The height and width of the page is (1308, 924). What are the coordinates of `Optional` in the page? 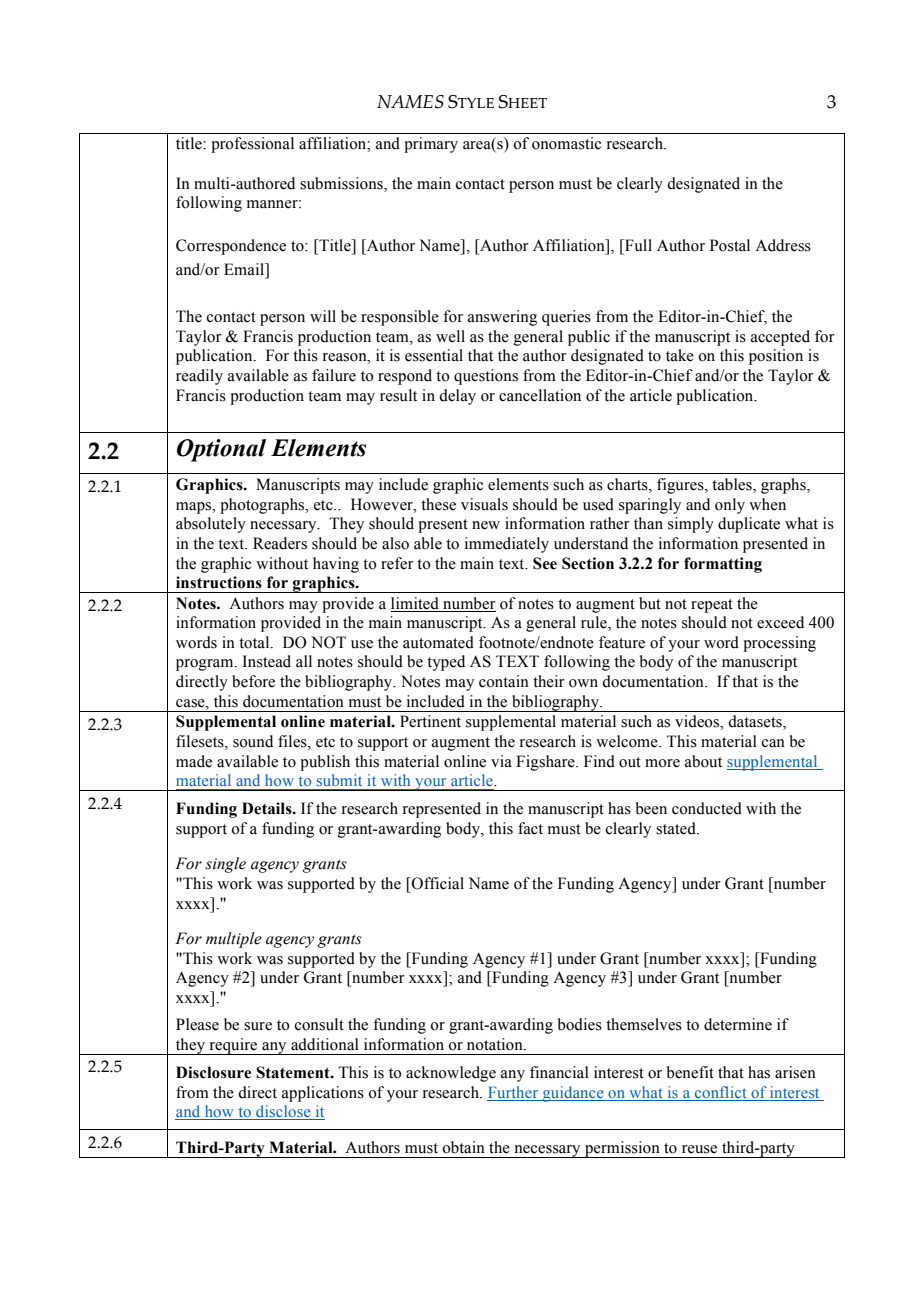 It's located at (221, 450).
